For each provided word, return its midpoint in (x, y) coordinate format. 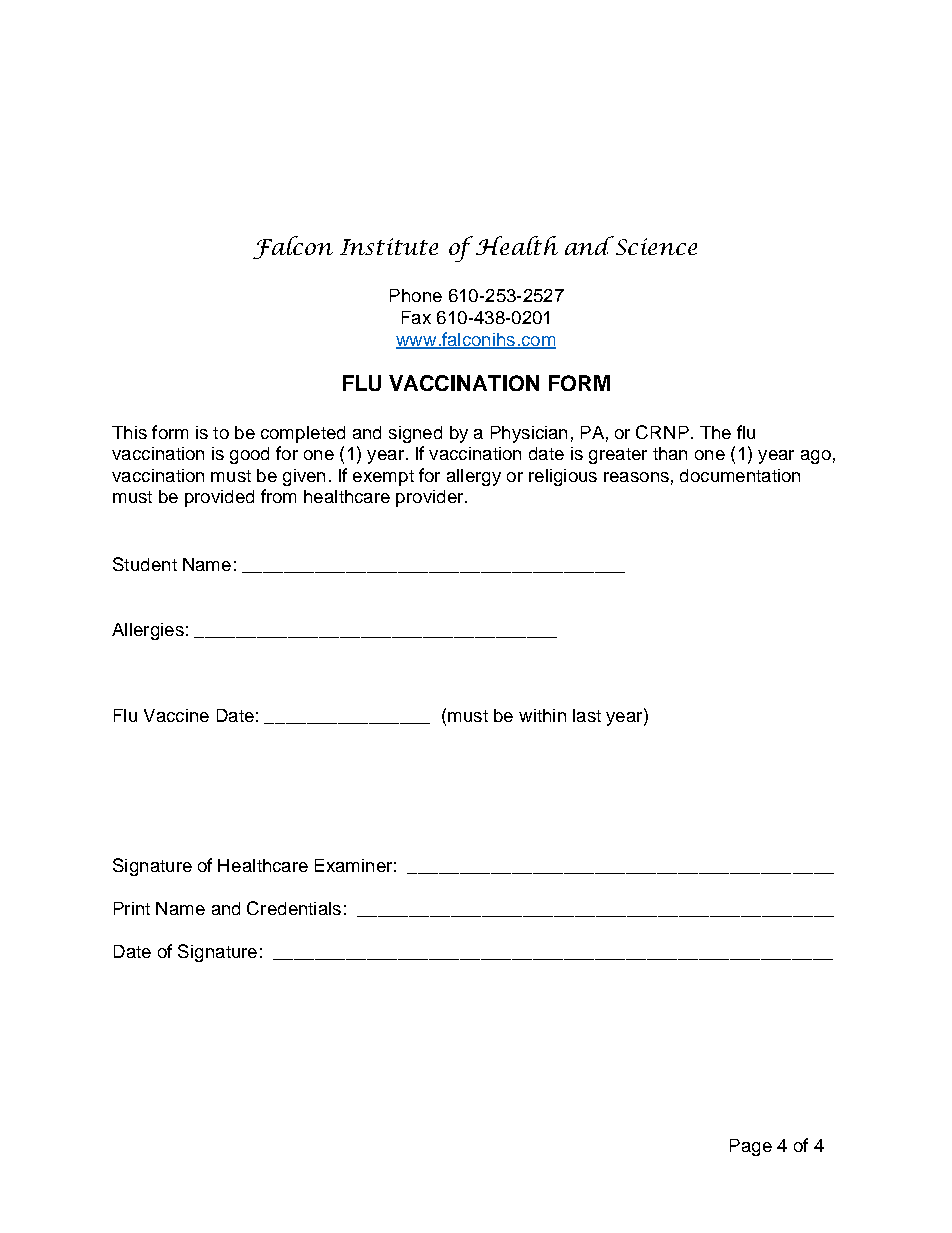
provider (431, 498)
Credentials (294, 908)
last (587, 715)
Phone (416, 295)
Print (132, 908)
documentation (740, 475)
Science (655, 245)
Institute (389, 246)
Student (145, 564)
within (542, 715)
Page (751, 1147)
